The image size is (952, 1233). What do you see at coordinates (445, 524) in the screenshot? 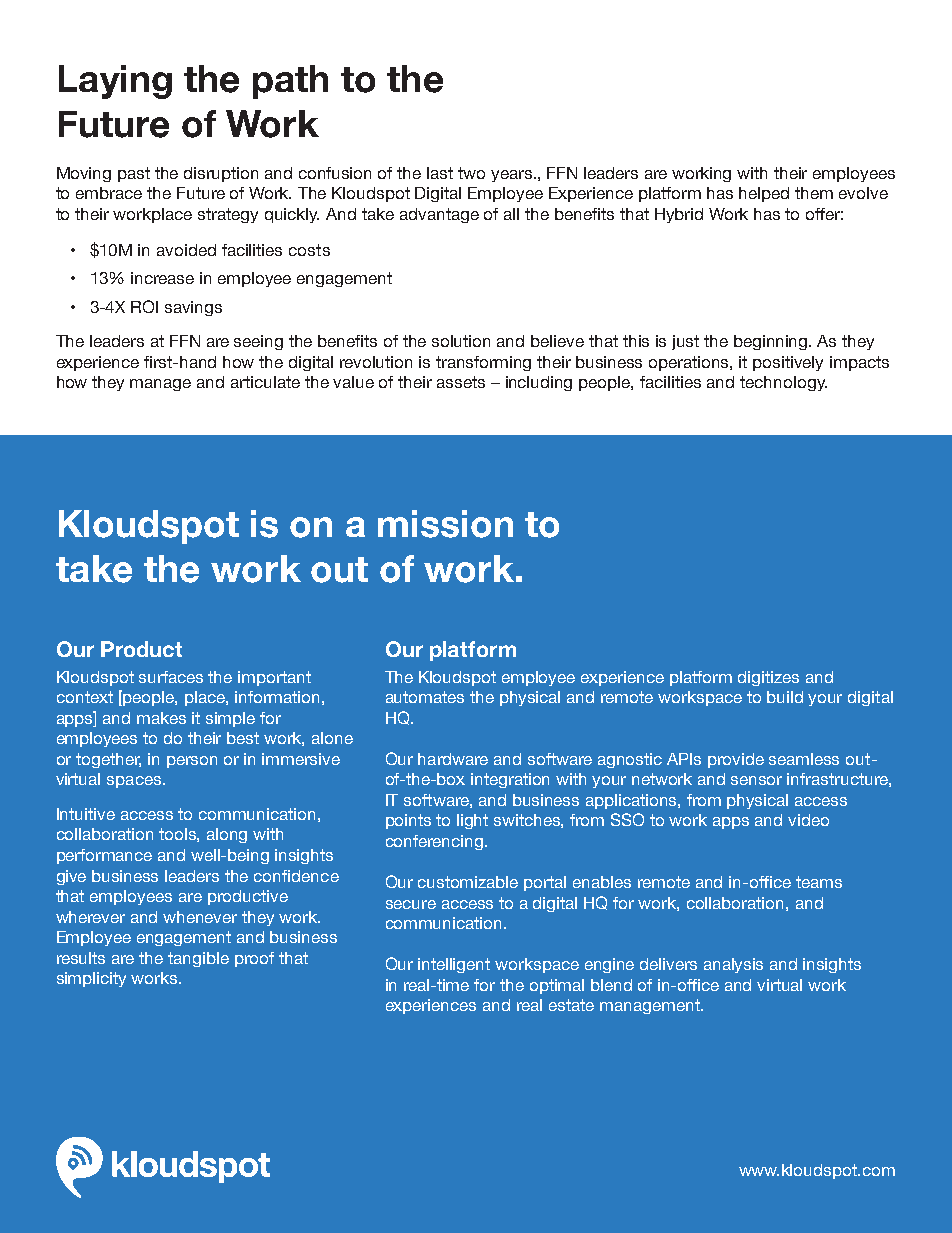
I see `mission` at bounding box center [445, 524].
